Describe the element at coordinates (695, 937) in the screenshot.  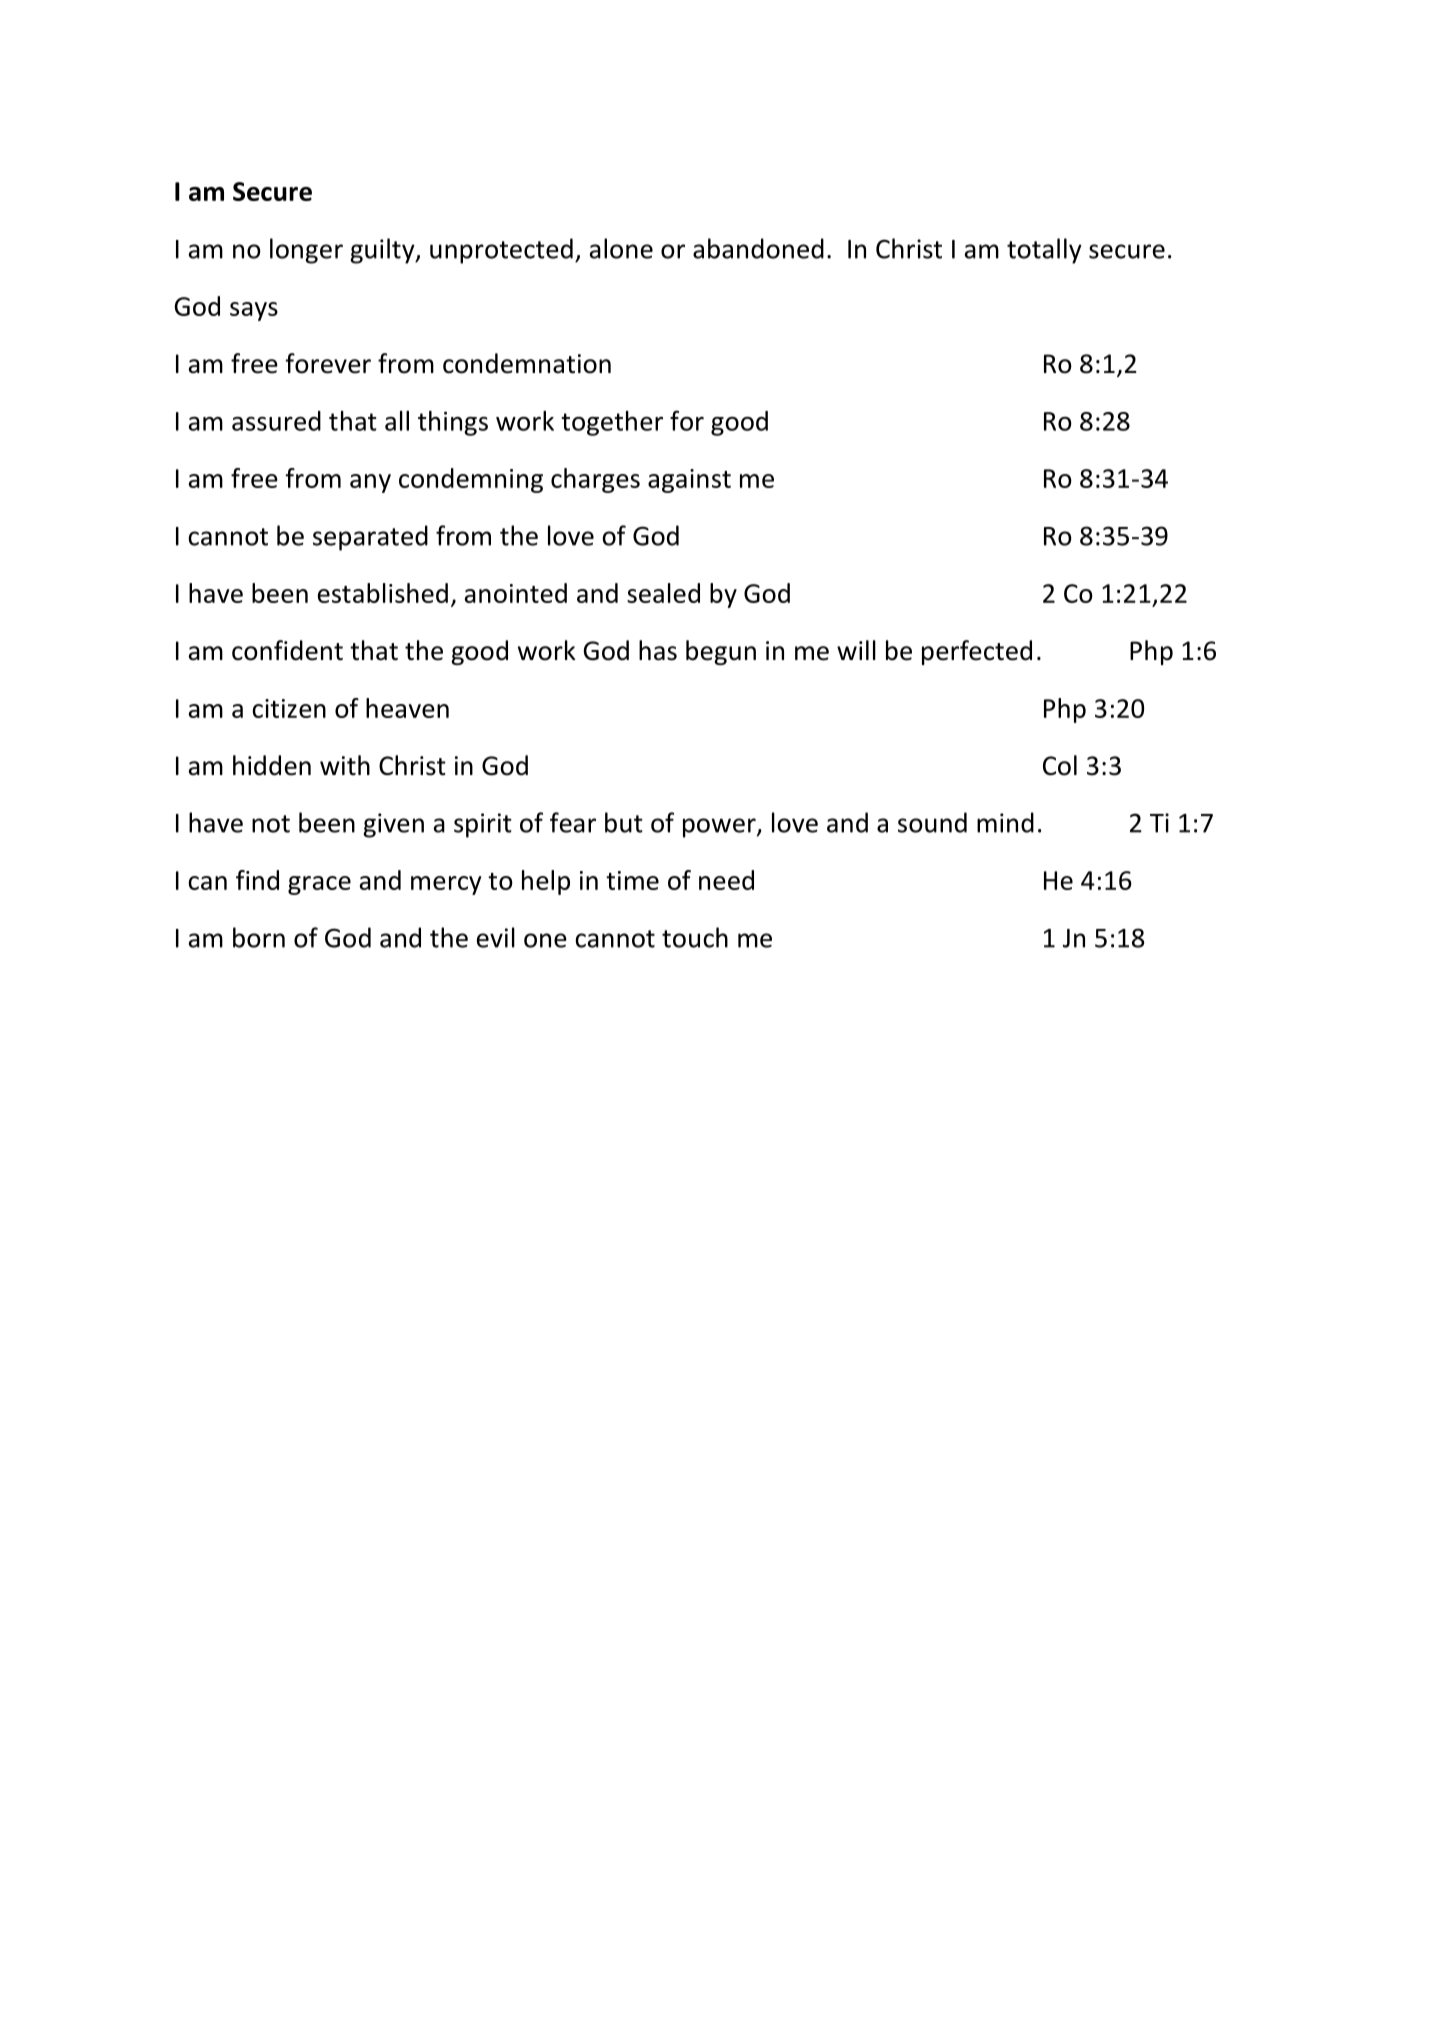
I see `touch` at that location.
